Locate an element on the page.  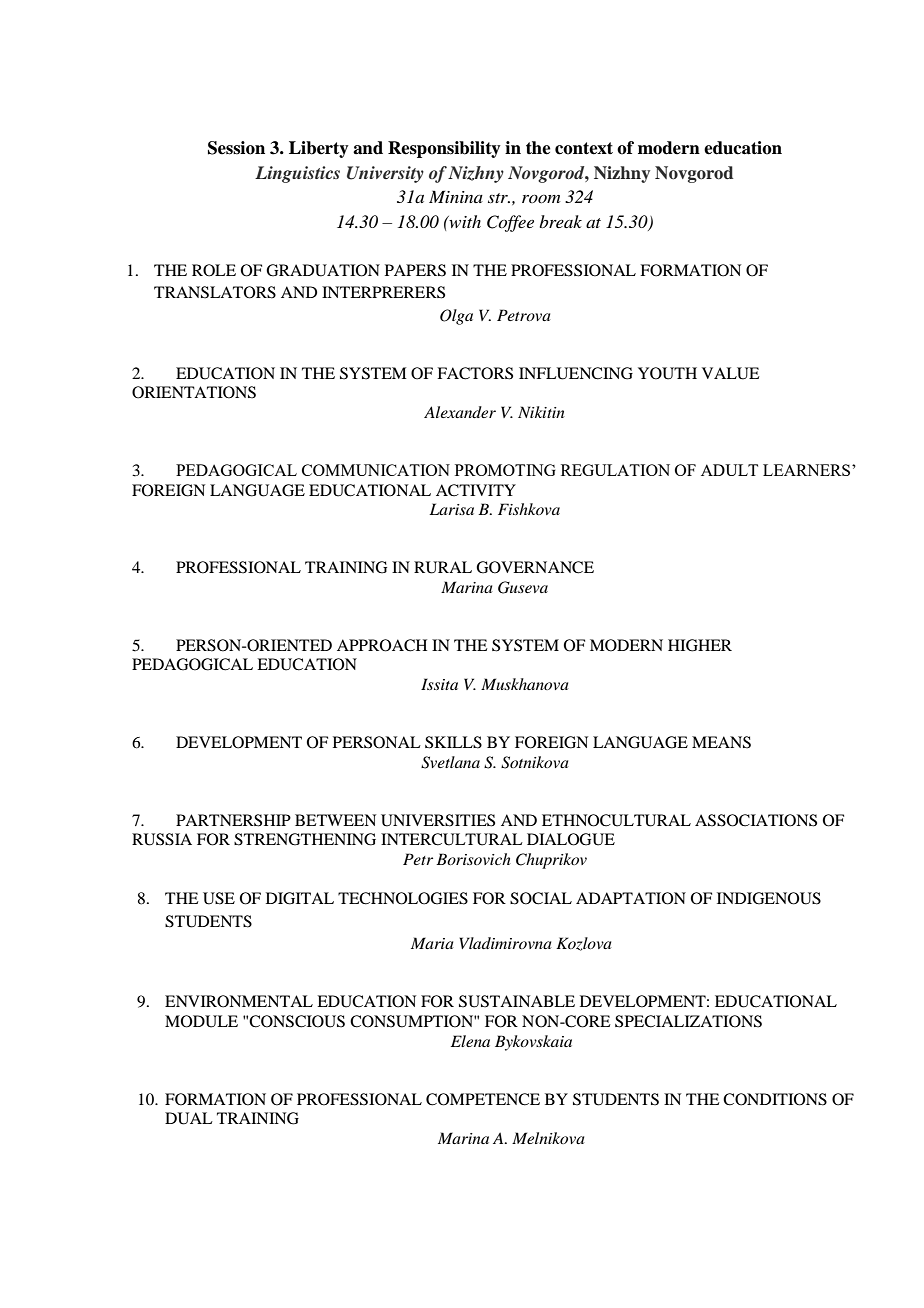
Responsibility is located at coordinates (444, 149).
